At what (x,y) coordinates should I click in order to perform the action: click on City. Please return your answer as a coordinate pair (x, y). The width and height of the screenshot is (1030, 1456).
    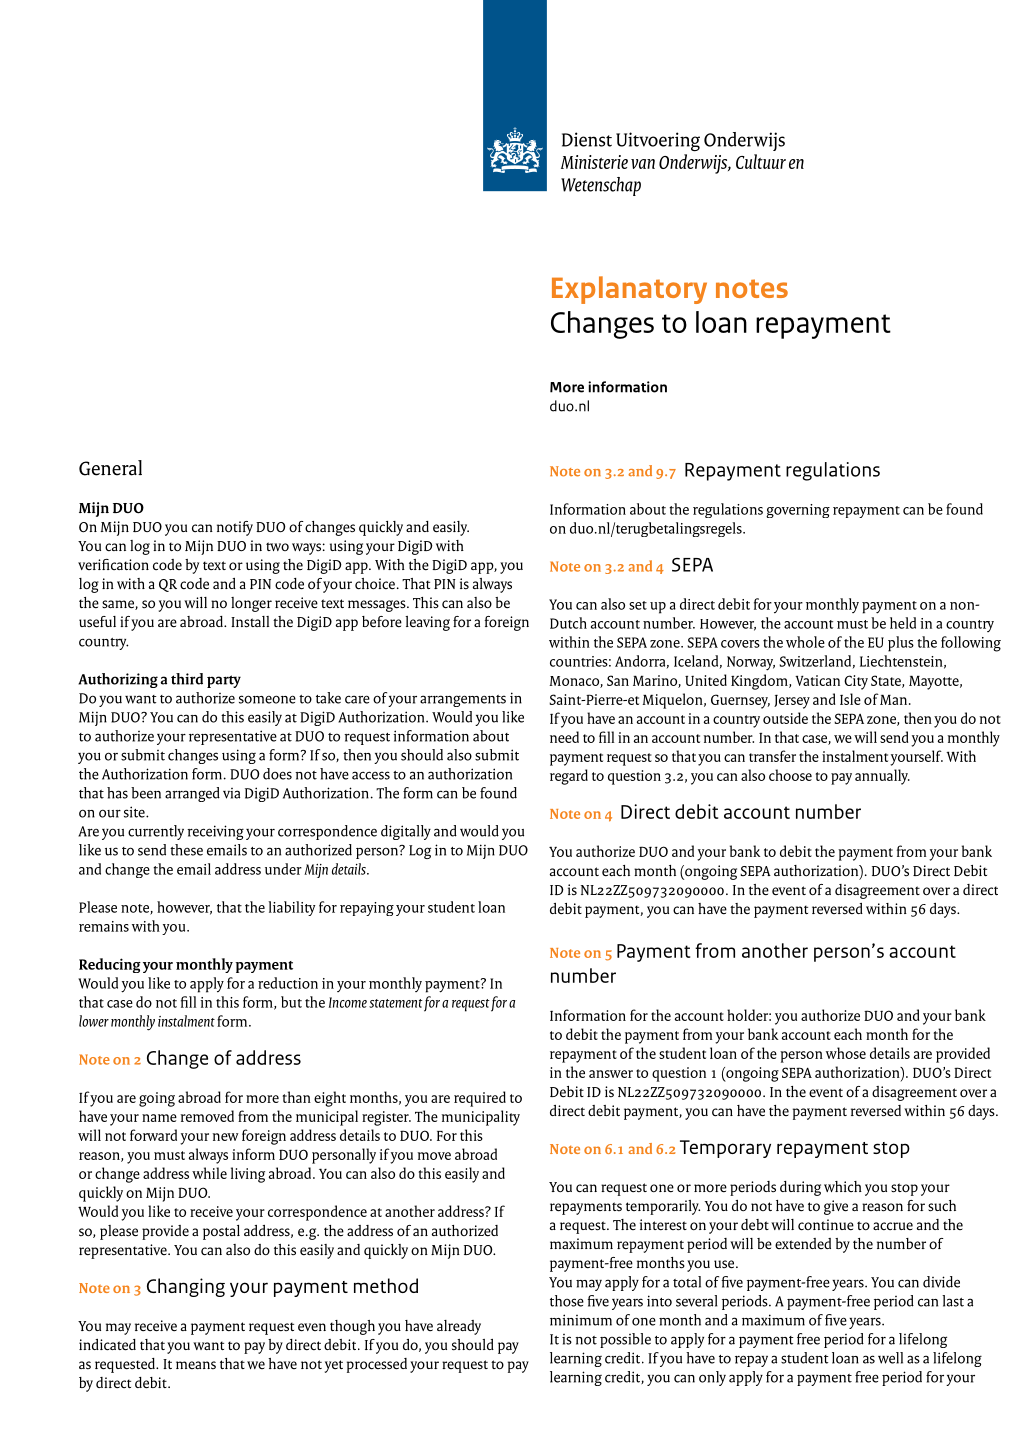
    Looking at the image, I should click on (856, 682).
